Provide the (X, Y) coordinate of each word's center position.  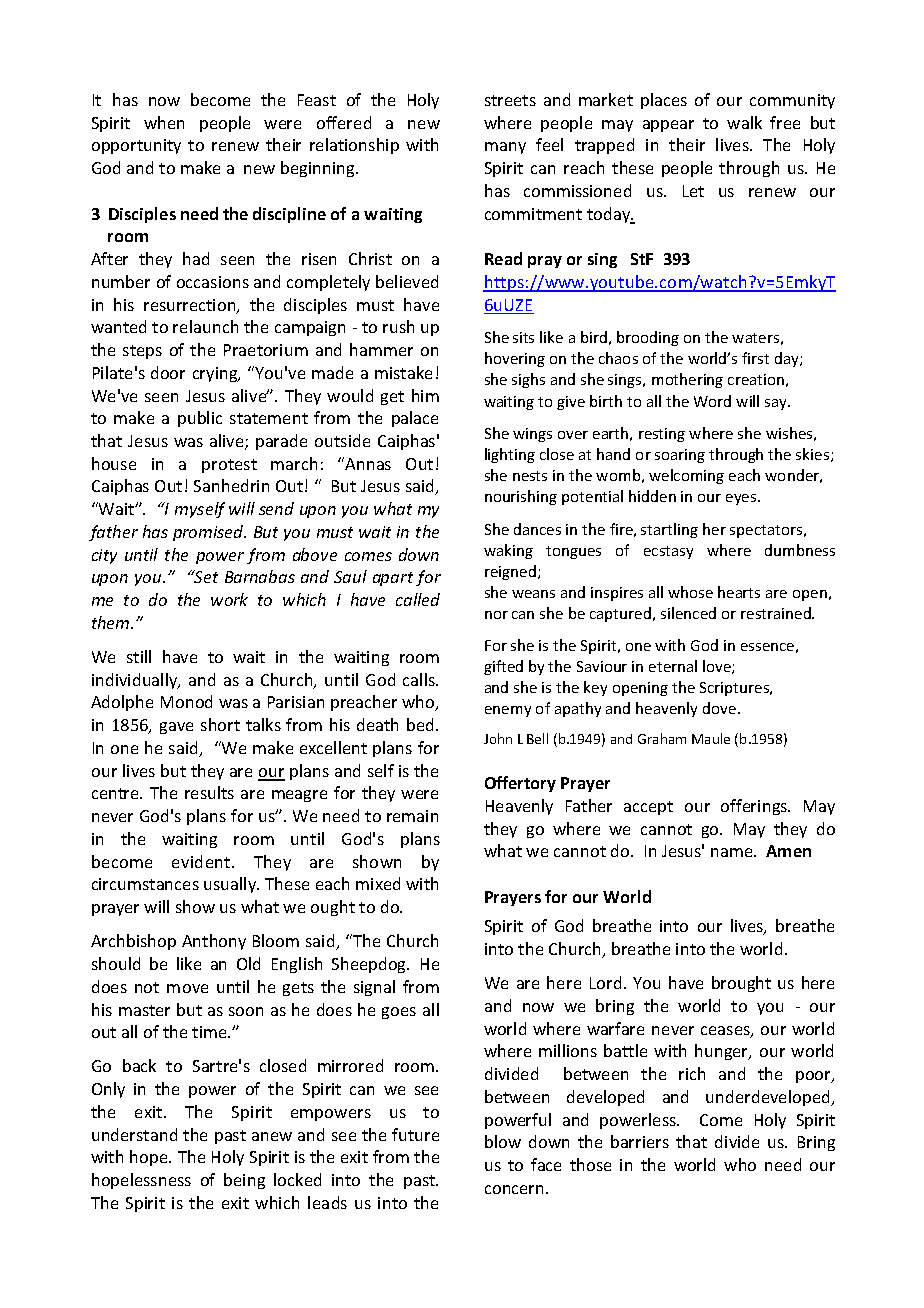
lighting (510, 455)
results (209, 792)
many (505, 148)
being (244, 1181)
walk (744, 122)
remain (412, 816)
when (164, 122)
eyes (741, 499)
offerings (755, 807)
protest (229, 466)
